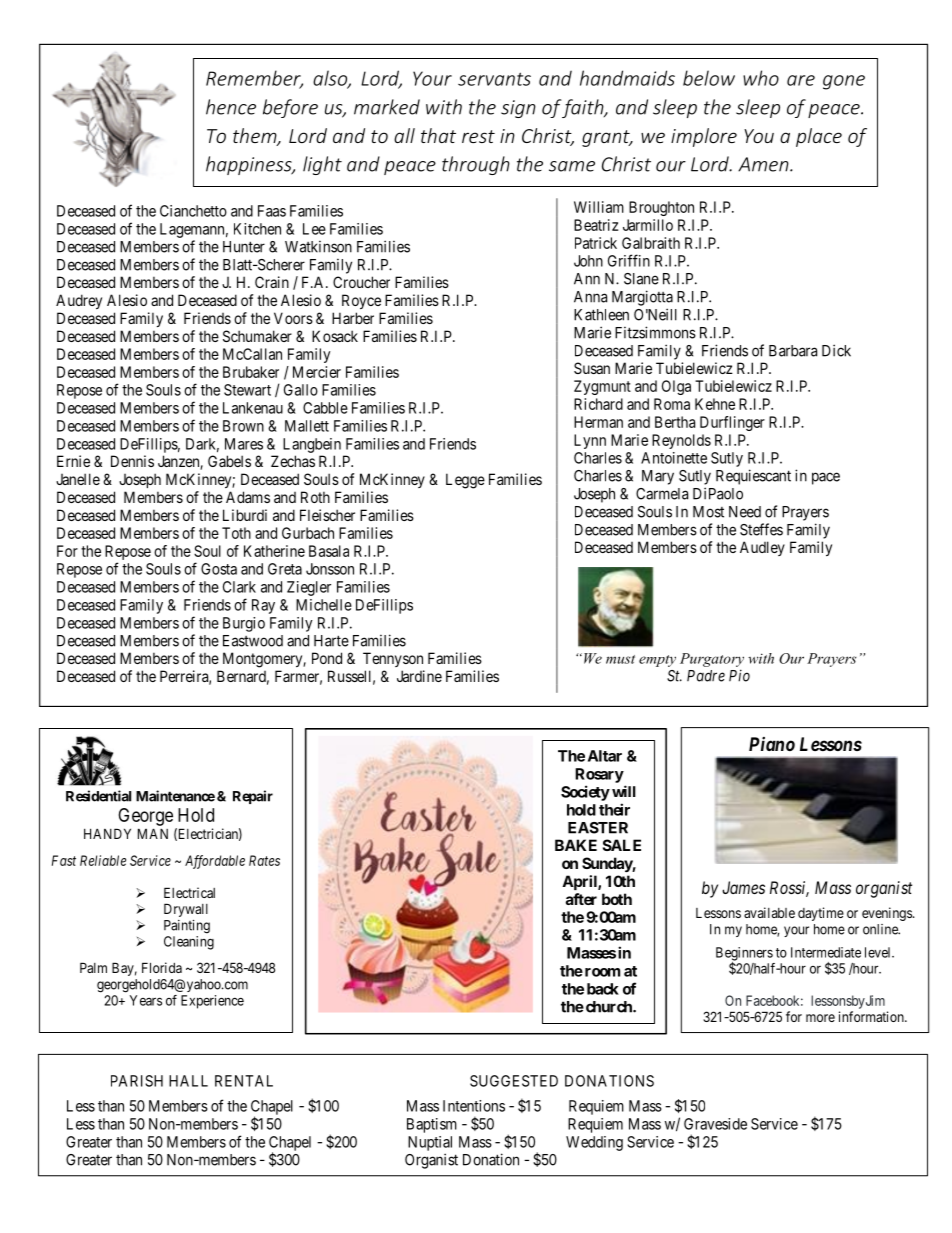 The image size is (952, 1233). What do you see at coordinates (231, 107) in the screenshot?
I see `hence` at bounding box center [231, 107].
